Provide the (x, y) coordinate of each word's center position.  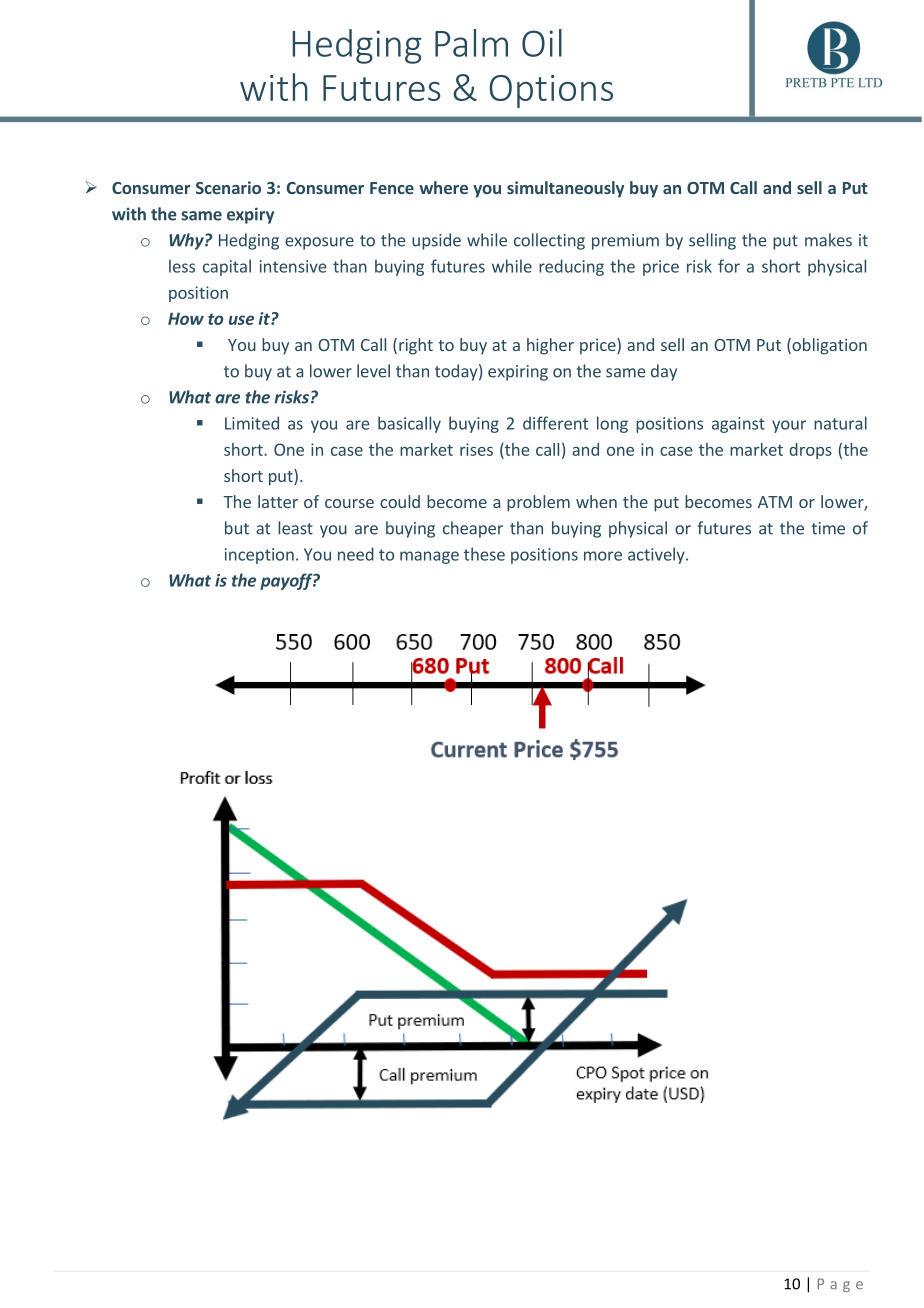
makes (828, 240)
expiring (518, 373)
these (484, 554)
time (828, 528)
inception (259, 556)
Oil (542, 43)
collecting (549, 241)
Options (551, 91)
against (738, 425)
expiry (250, 215)
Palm (471, 43)
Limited (252, 423)
